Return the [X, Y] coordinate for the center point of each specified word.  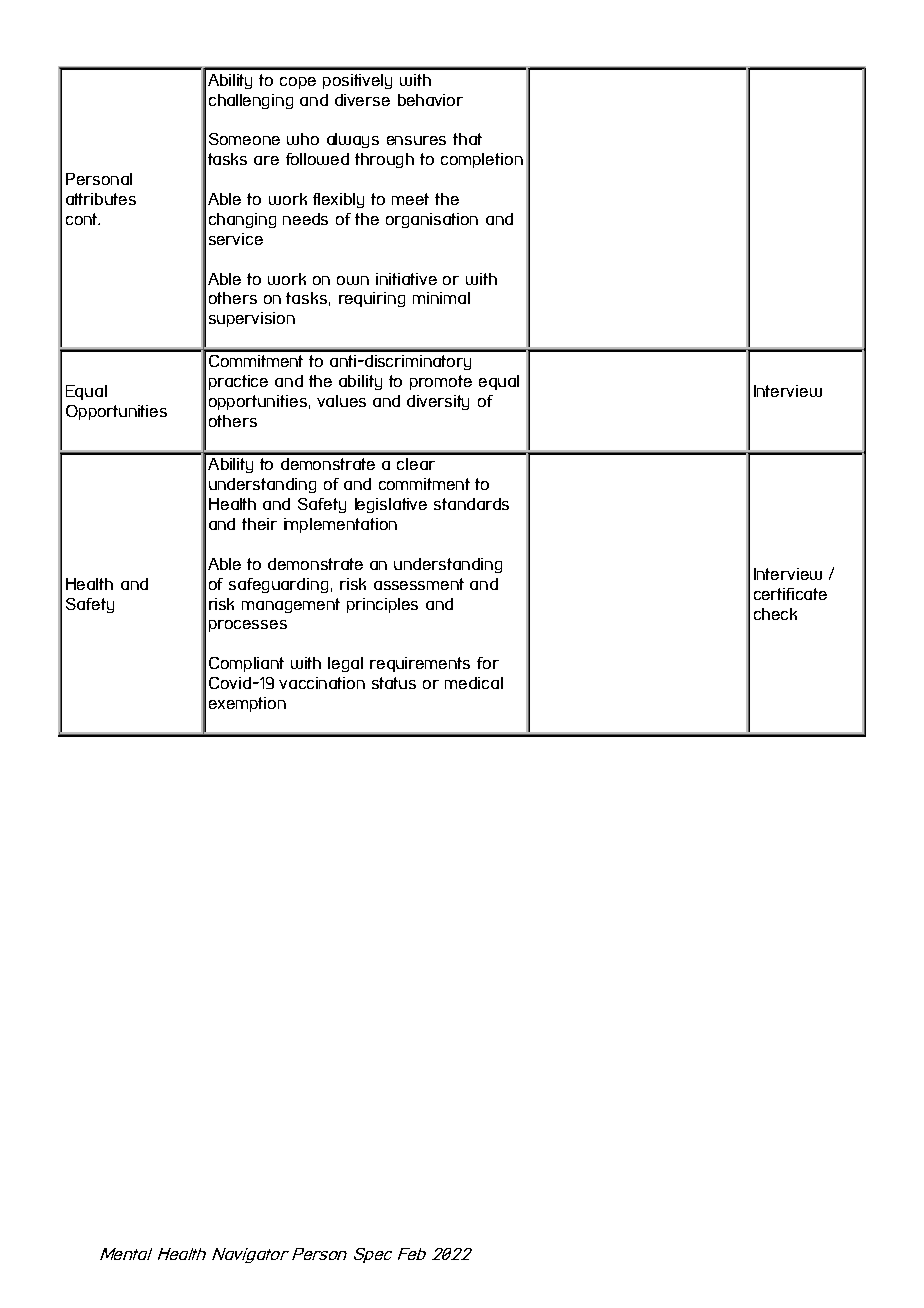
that [467, 139]
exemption [247, 704]
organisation [432, 220]
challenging [251, 101]
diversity [438, 402]
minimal [441, 298]
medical [474, 683]
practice [238, 382]
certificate [790, 594]
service [236, 239]
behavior [430, 100]
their [259, 524]
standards [471, 504]
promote [441, 382]
